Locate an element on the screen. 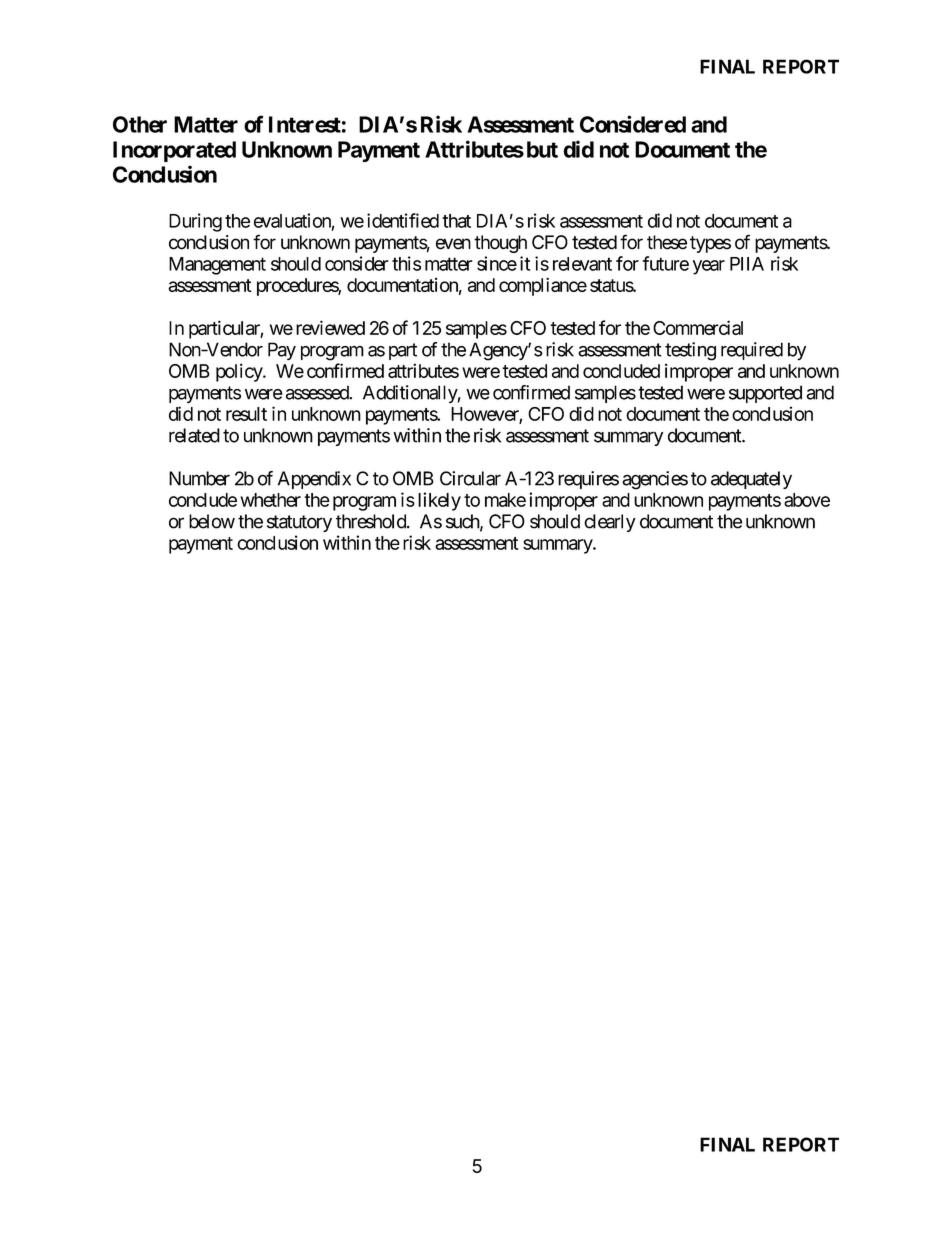  adequately is located at coordinates (751, 480).
